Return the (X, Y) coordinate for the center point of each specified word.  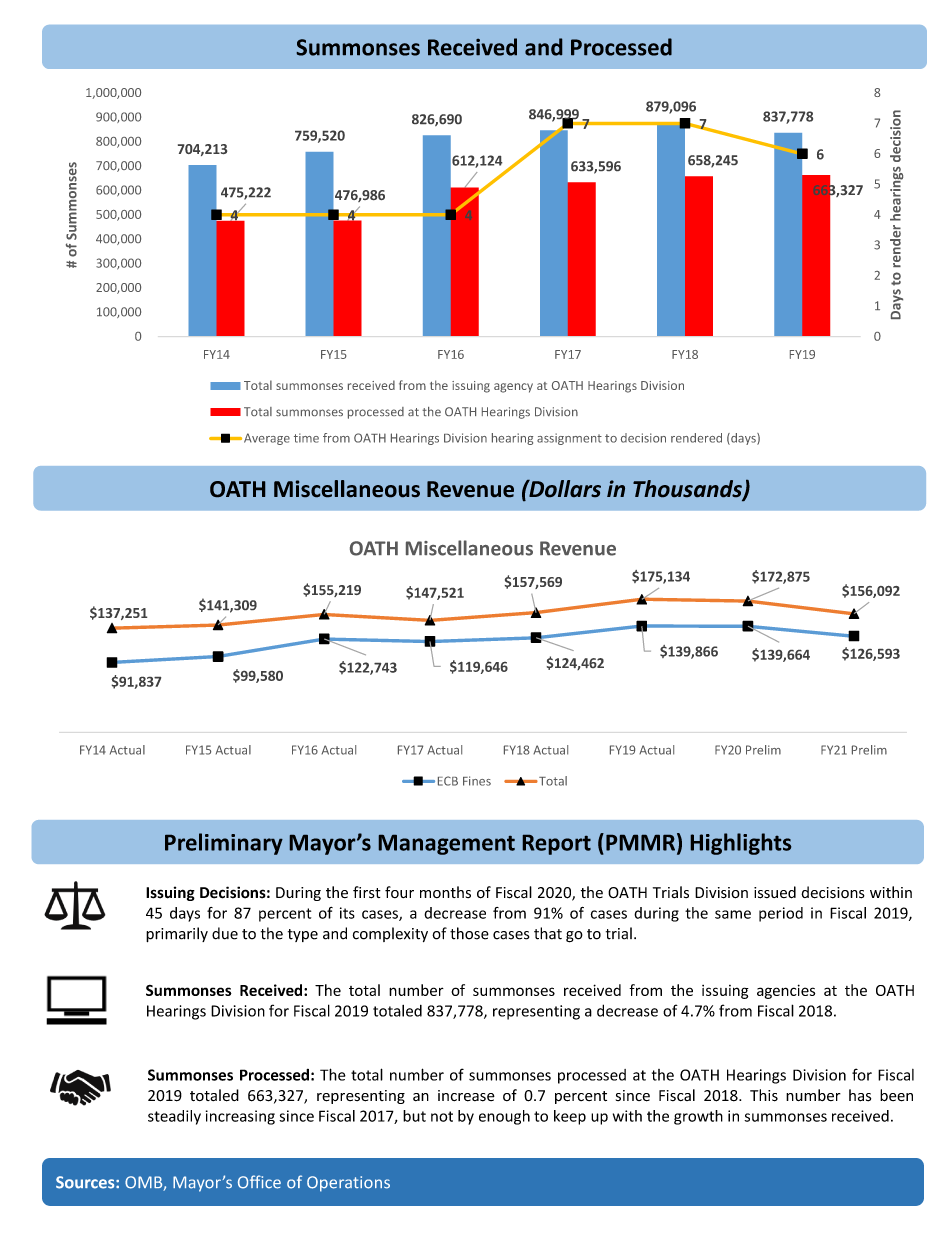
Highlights (741, 844)
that (548, 933)
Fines (477, 781)
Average (267, 439)
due (225, 933)
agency (513, 388)
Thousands (688, 490)
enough (504, 1117)
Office (259, 1182)
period (781, 914)
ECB (448, 781)
